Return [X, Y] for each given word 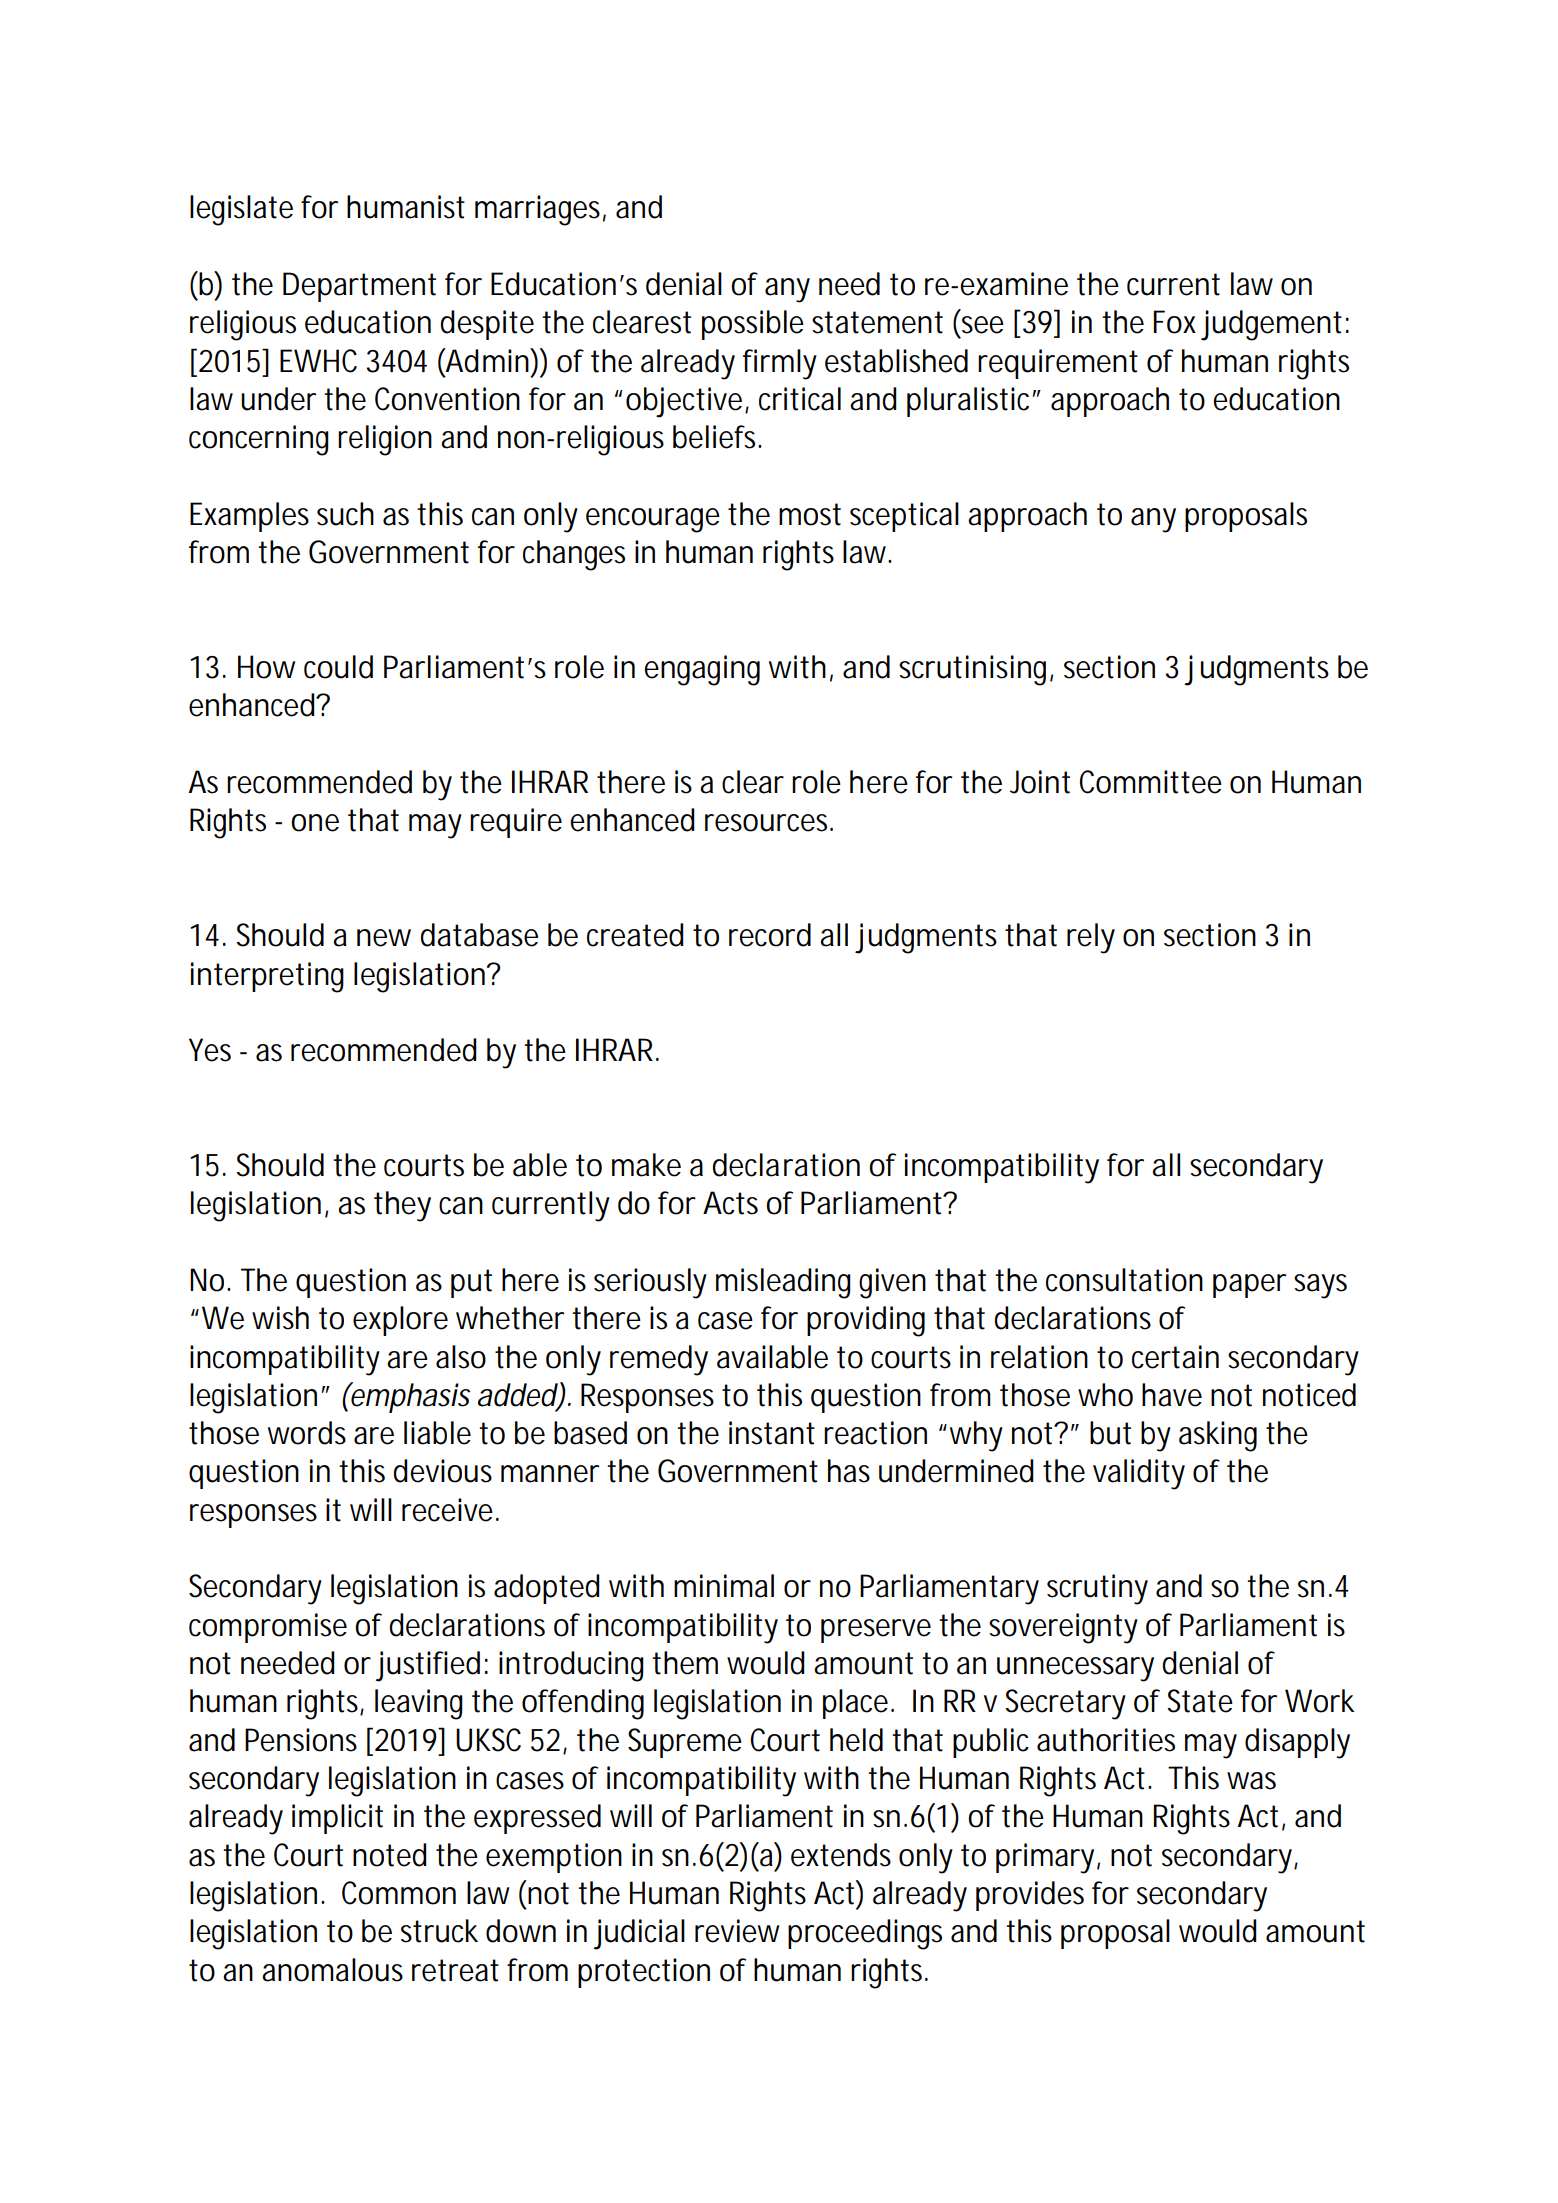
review [737, 1931]
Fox [1175, 322]
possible [753, 325]
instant [772, 1433]
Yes [210, 1050]
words [307, 1433]
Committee [1150, 782]
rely [1091, 938]
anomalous [332, 1970]
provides [1030, 1896]
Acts [730, 1203]
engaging [702, 670]
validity [1139, 1474]
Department [359, 287]
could [338, 667]
